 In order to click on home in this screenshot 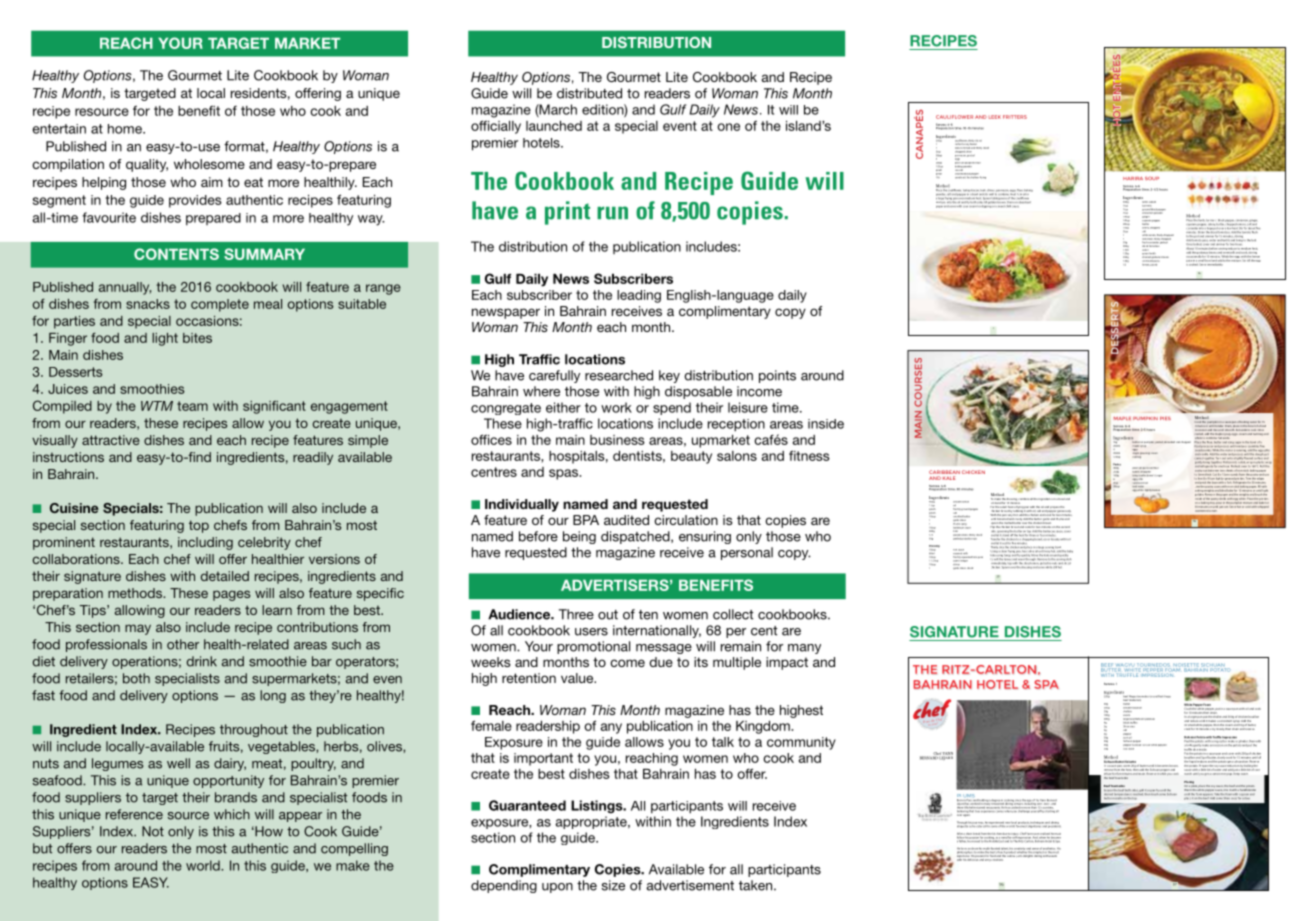, I will do `click(126, 129)`.
